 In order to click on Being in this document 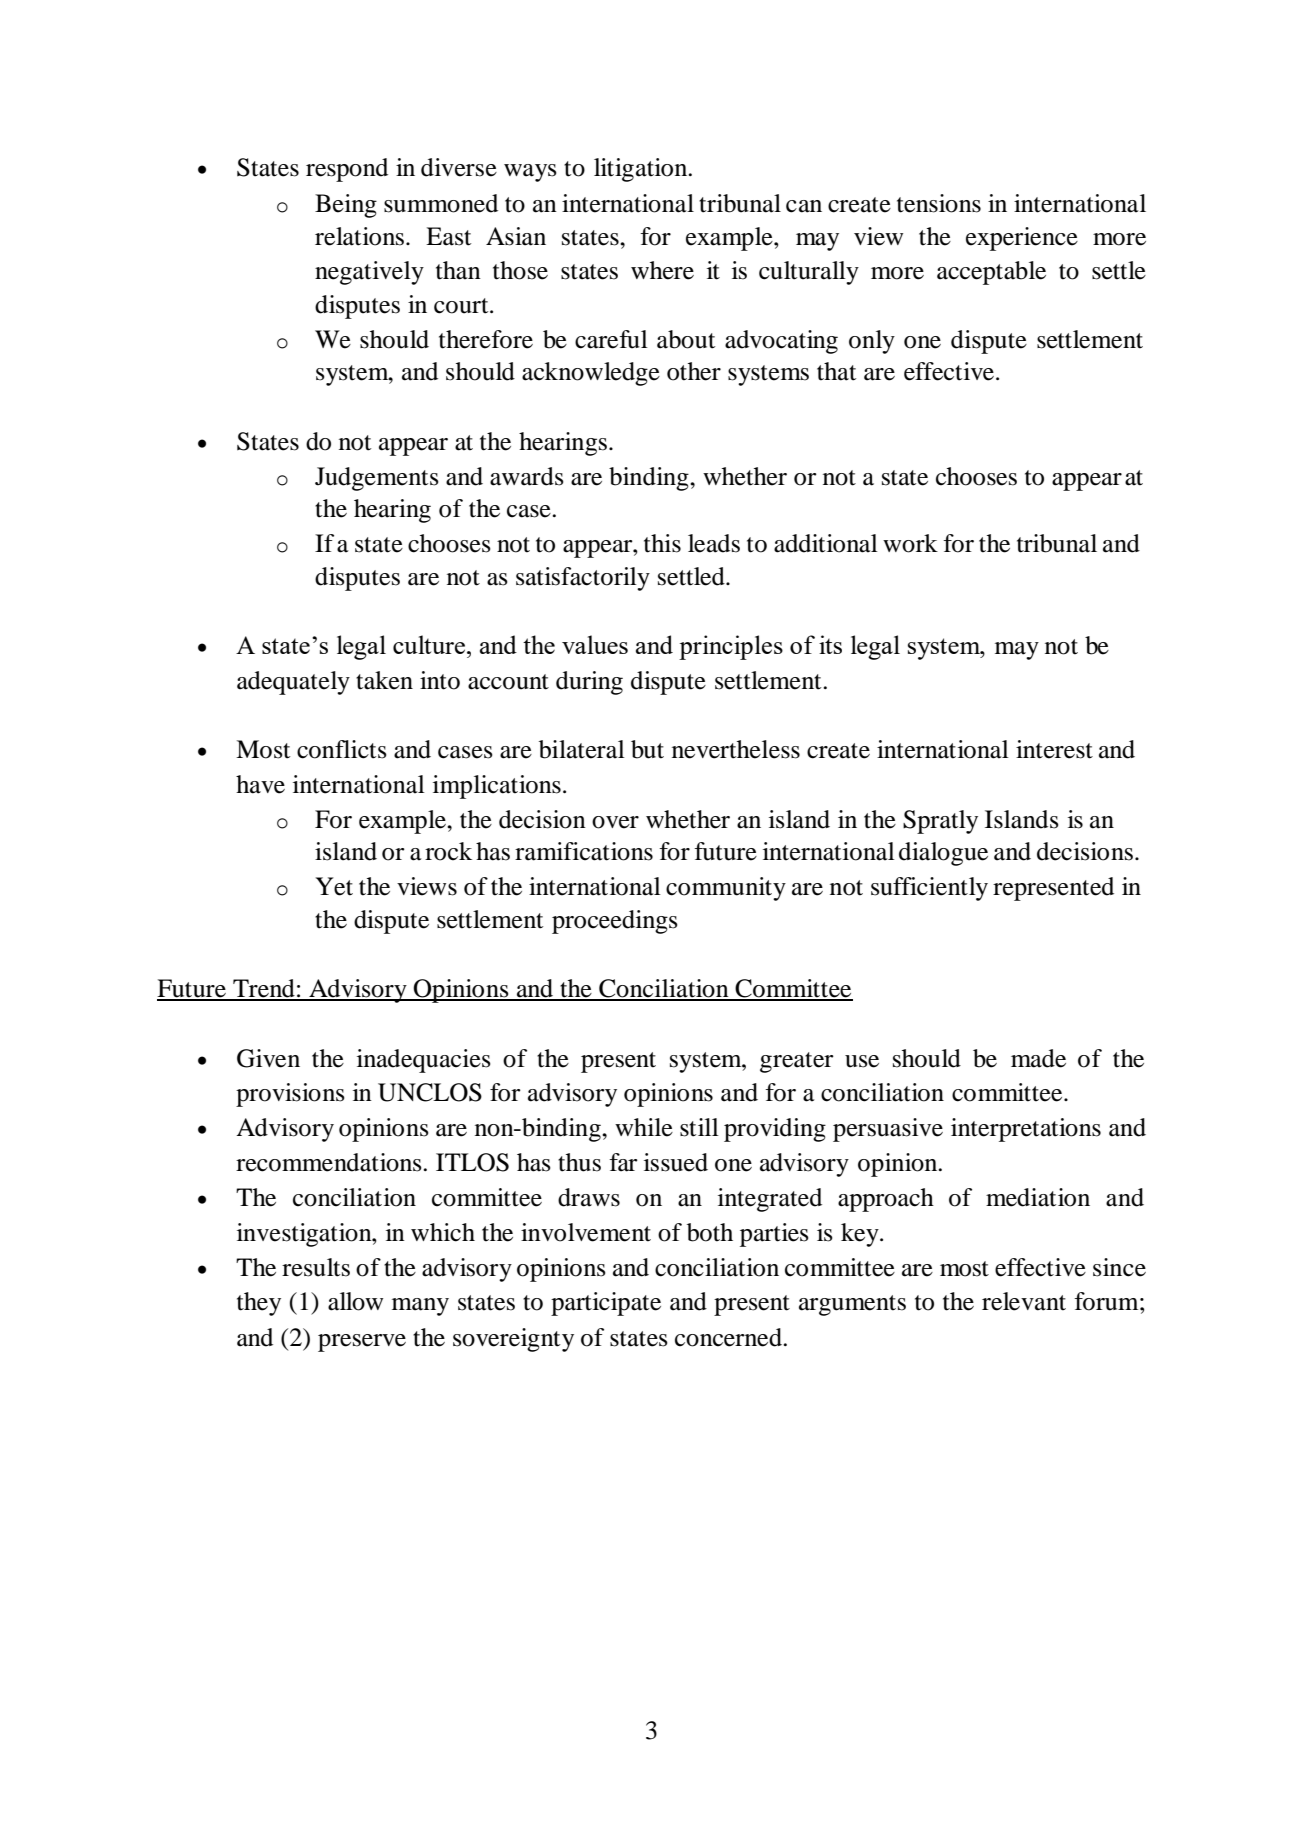, I will do `click(346, 206)`.
